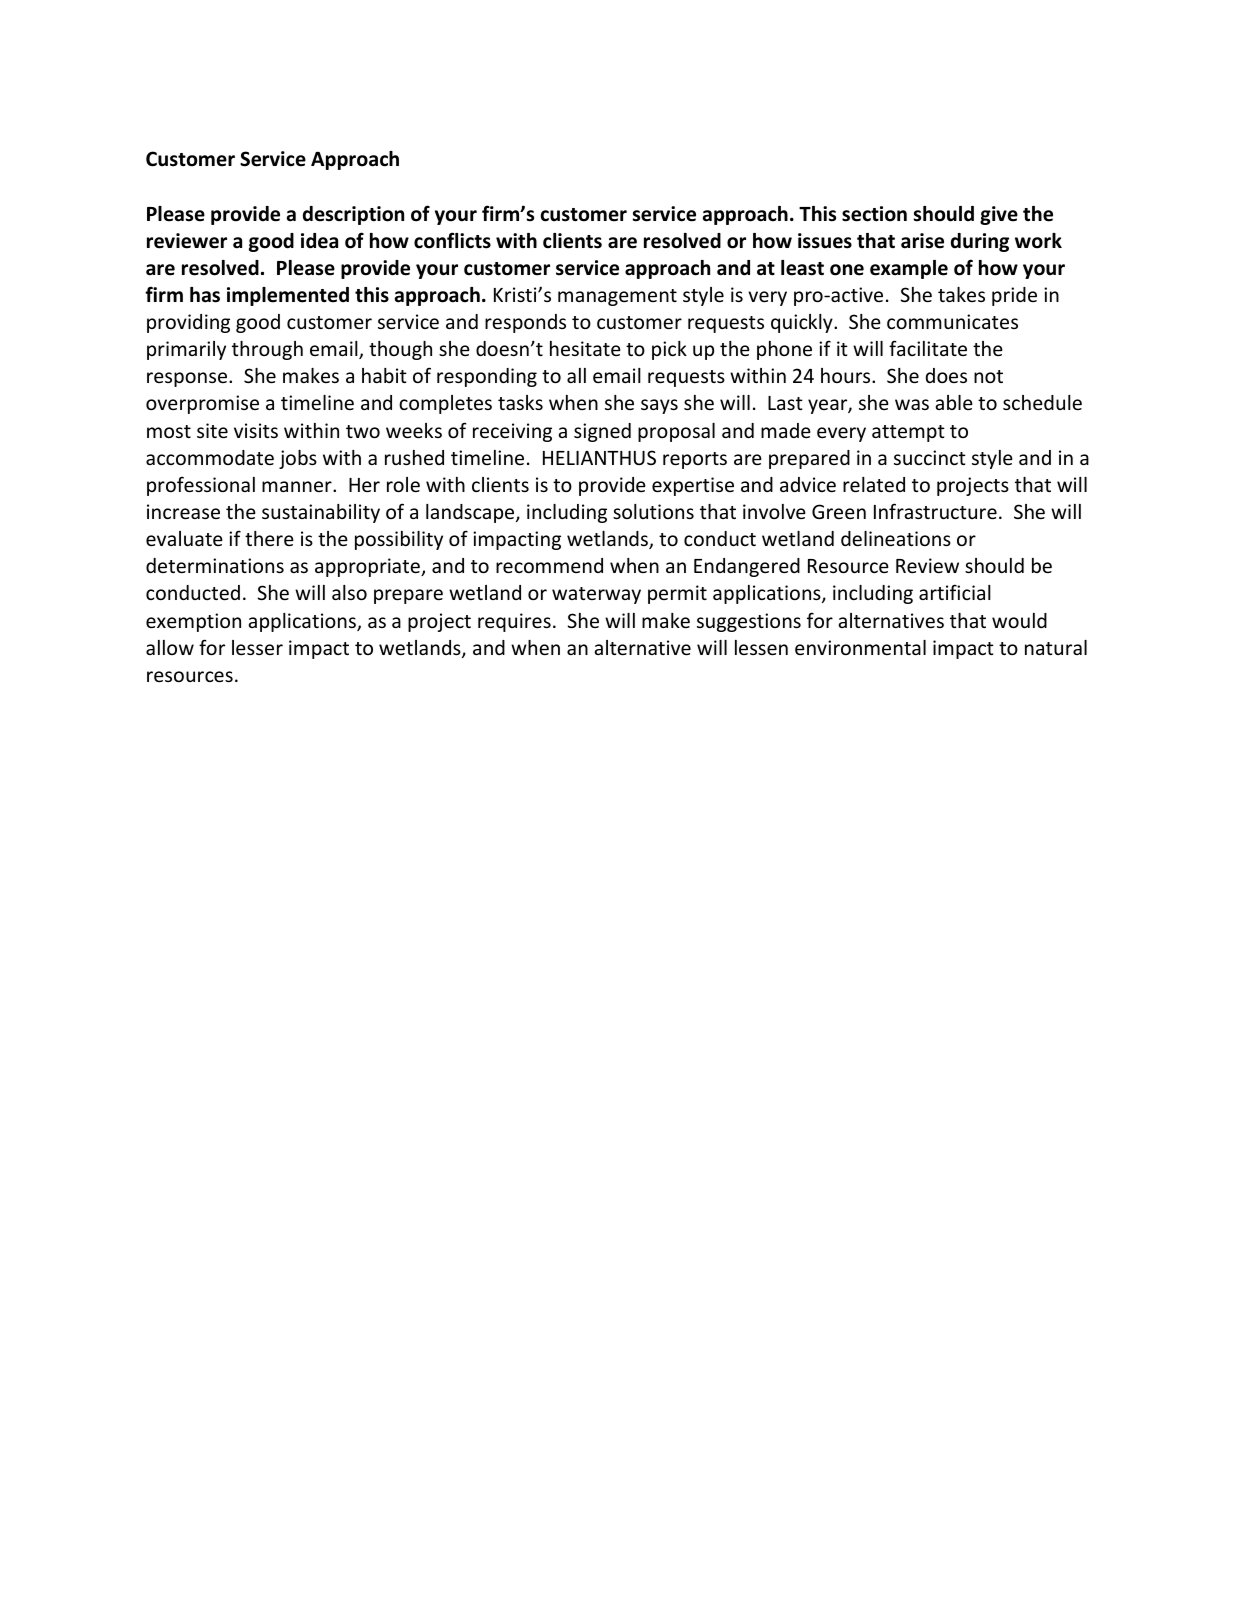  I want to click on would, so click(1019, 620).
